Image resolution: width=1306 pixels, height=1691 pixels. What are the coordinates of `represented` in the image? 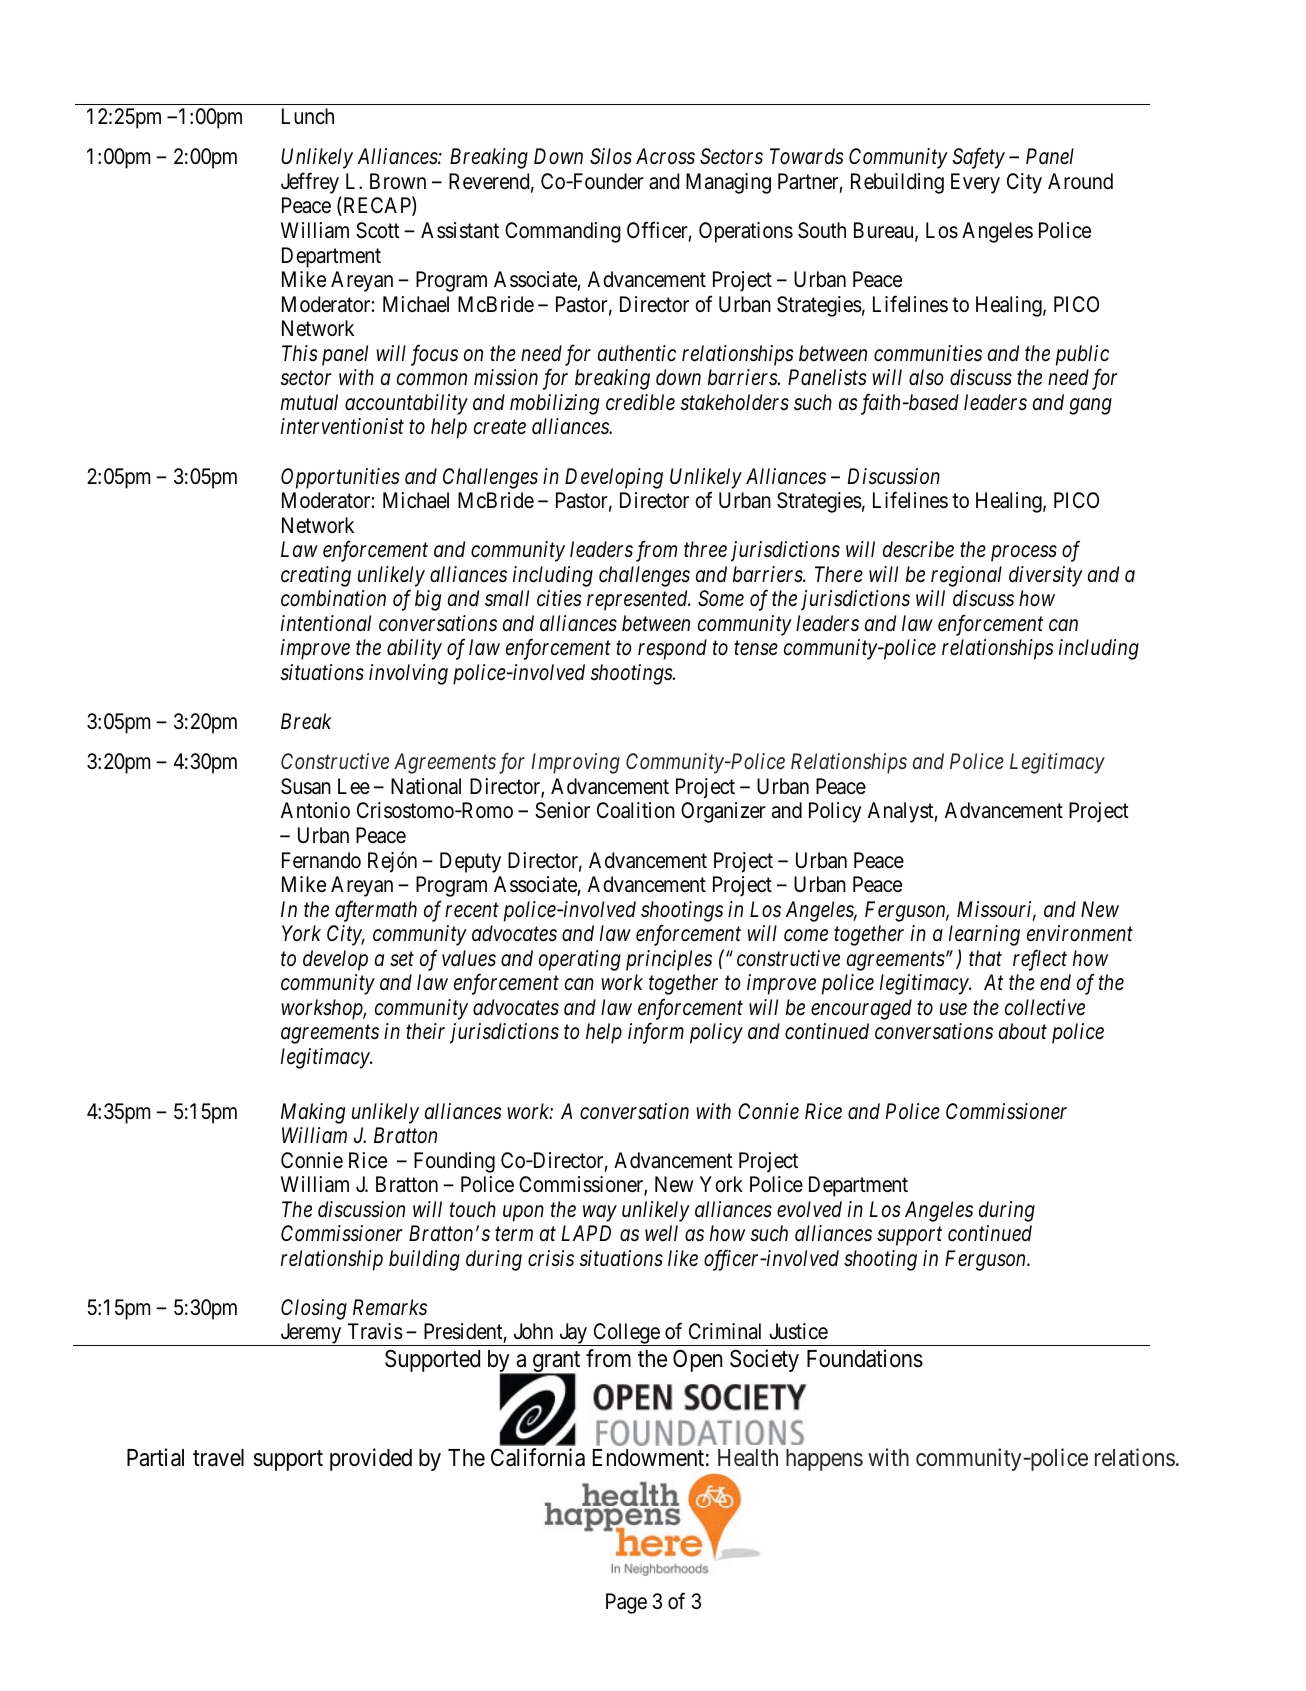 It's located at (638, 600).
